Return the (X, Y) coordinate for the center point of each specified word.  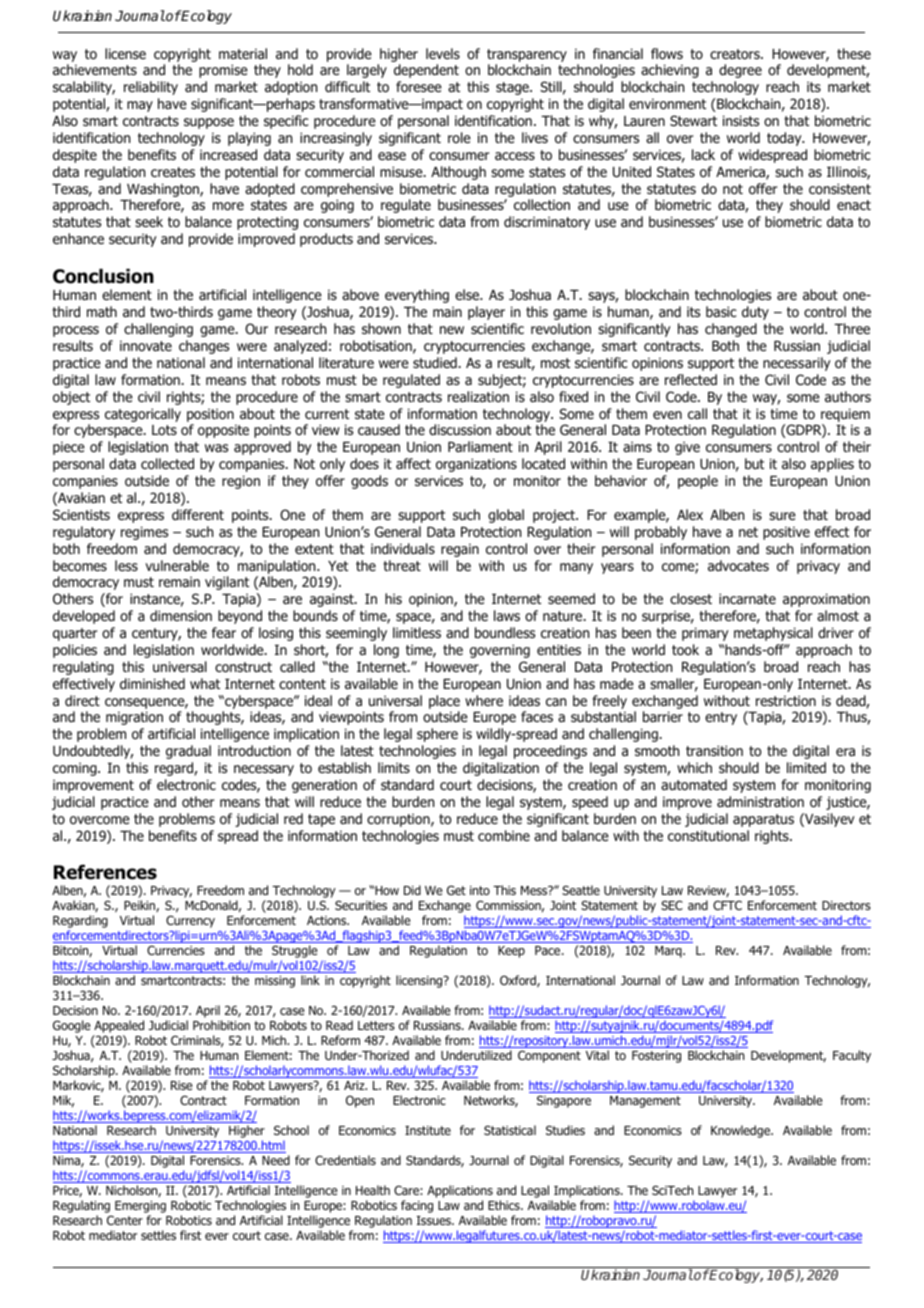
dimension (181, 615)
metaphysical (773, 634)
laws (507, 615)
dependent (426, 71)
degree (740, 71)
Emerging (140, 1208)
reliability (151, 88)
